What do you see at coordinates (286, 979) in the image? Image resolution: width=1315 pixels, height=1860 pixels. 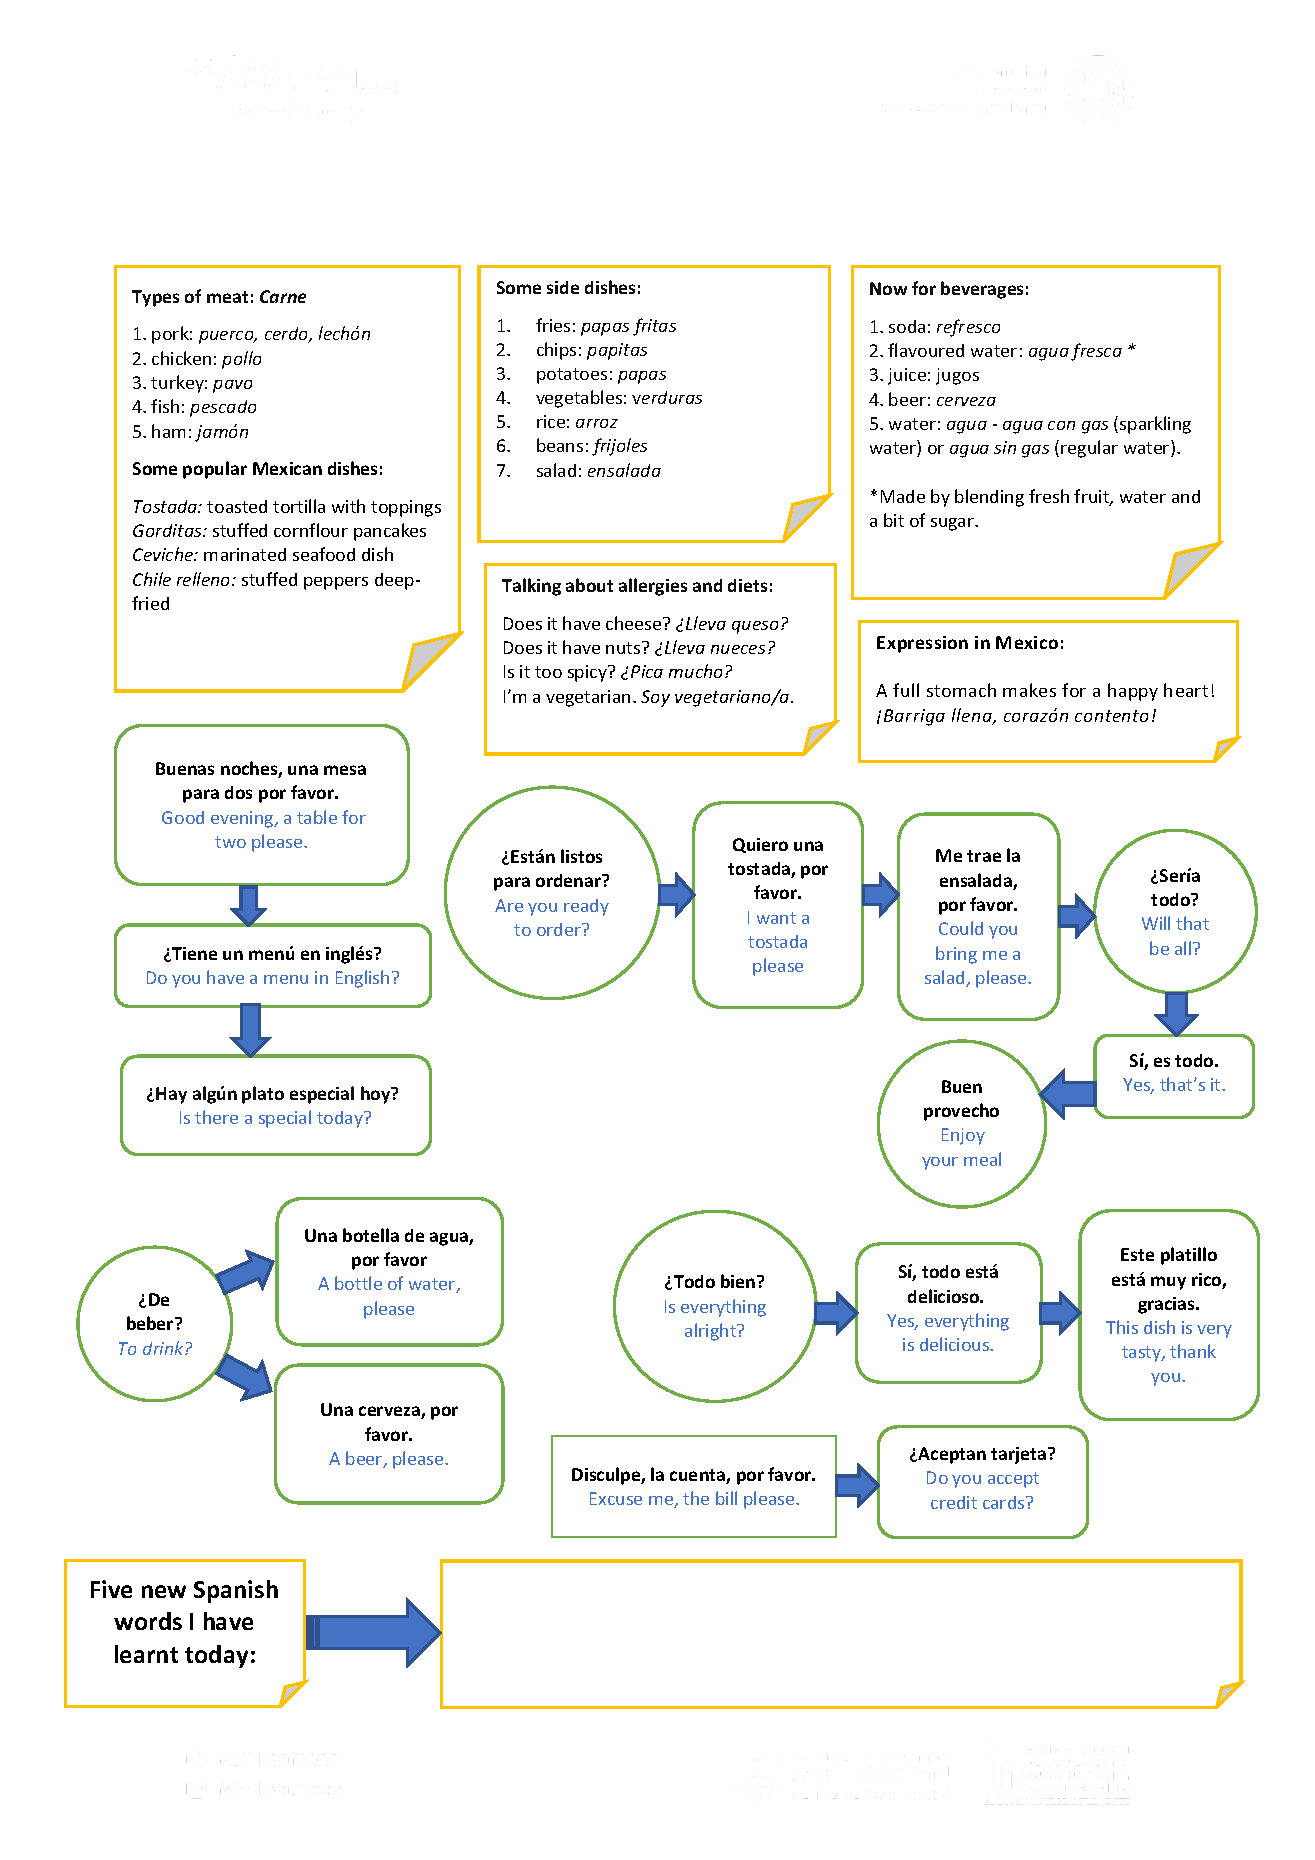 I see `menu` at bounding box center [286, 979].
